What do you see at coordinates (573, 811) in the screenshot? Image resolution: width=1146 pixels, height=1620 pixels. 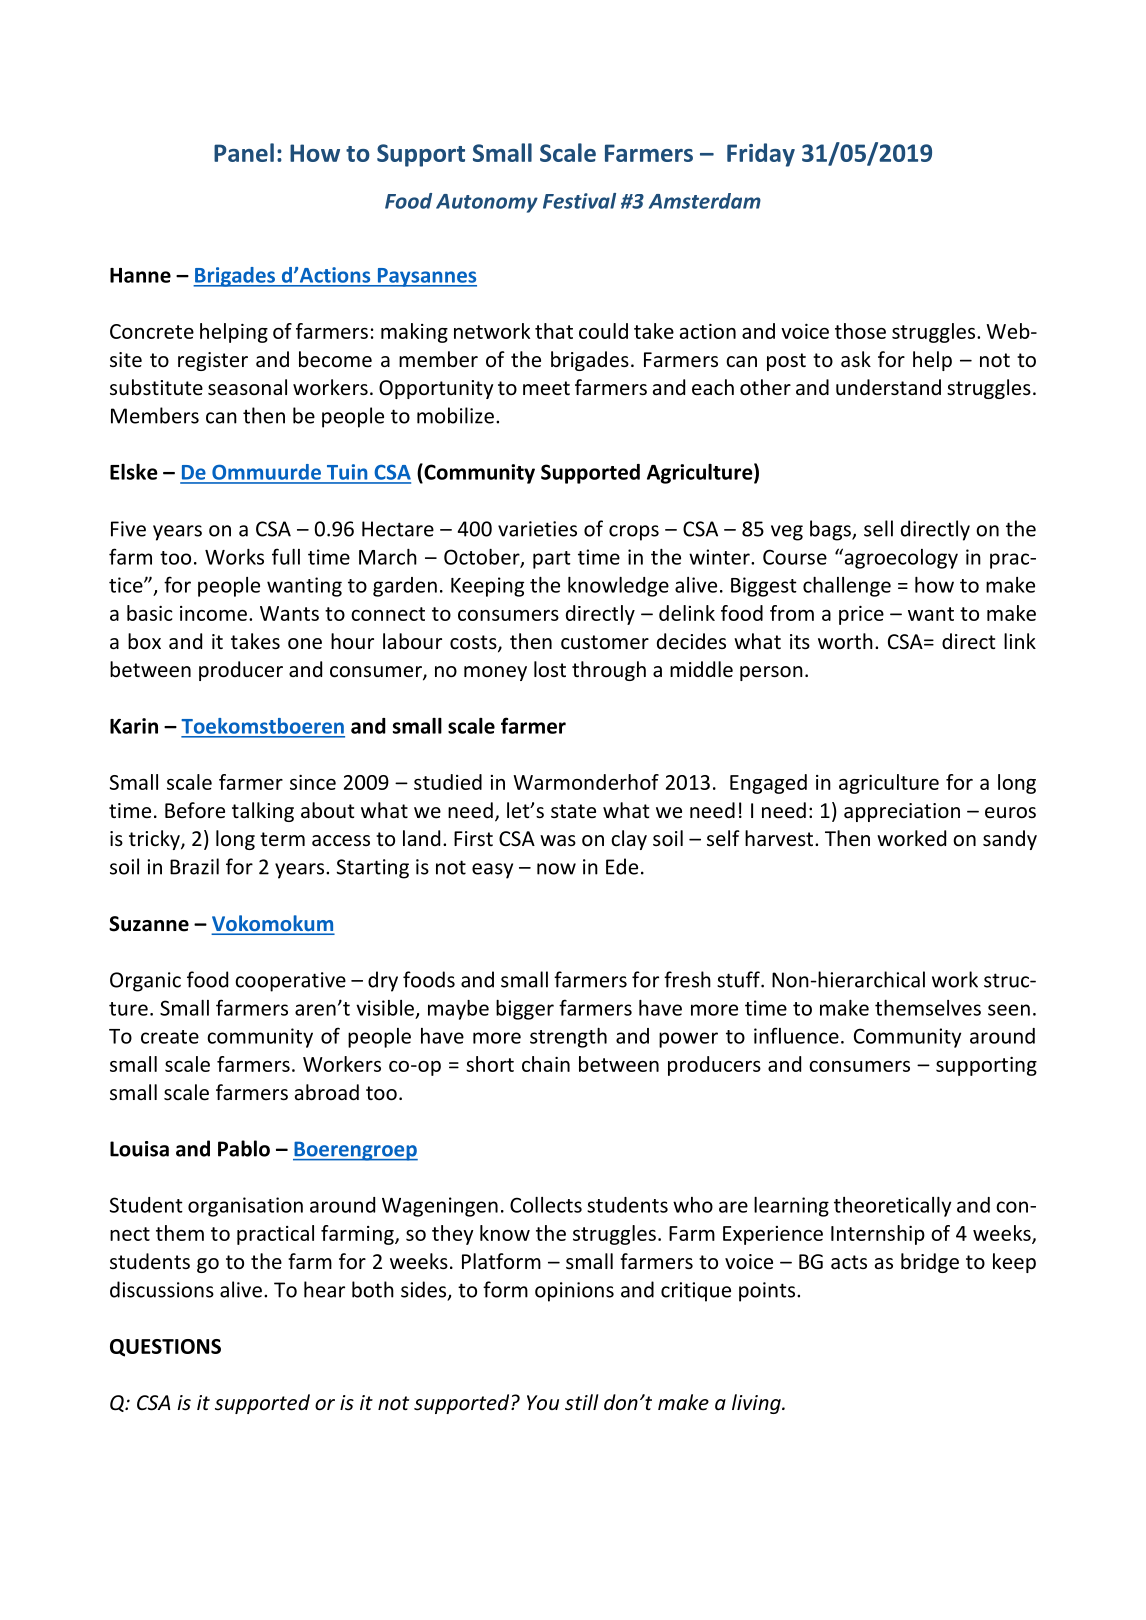 I see `state` at bounding box center [573, 811].
